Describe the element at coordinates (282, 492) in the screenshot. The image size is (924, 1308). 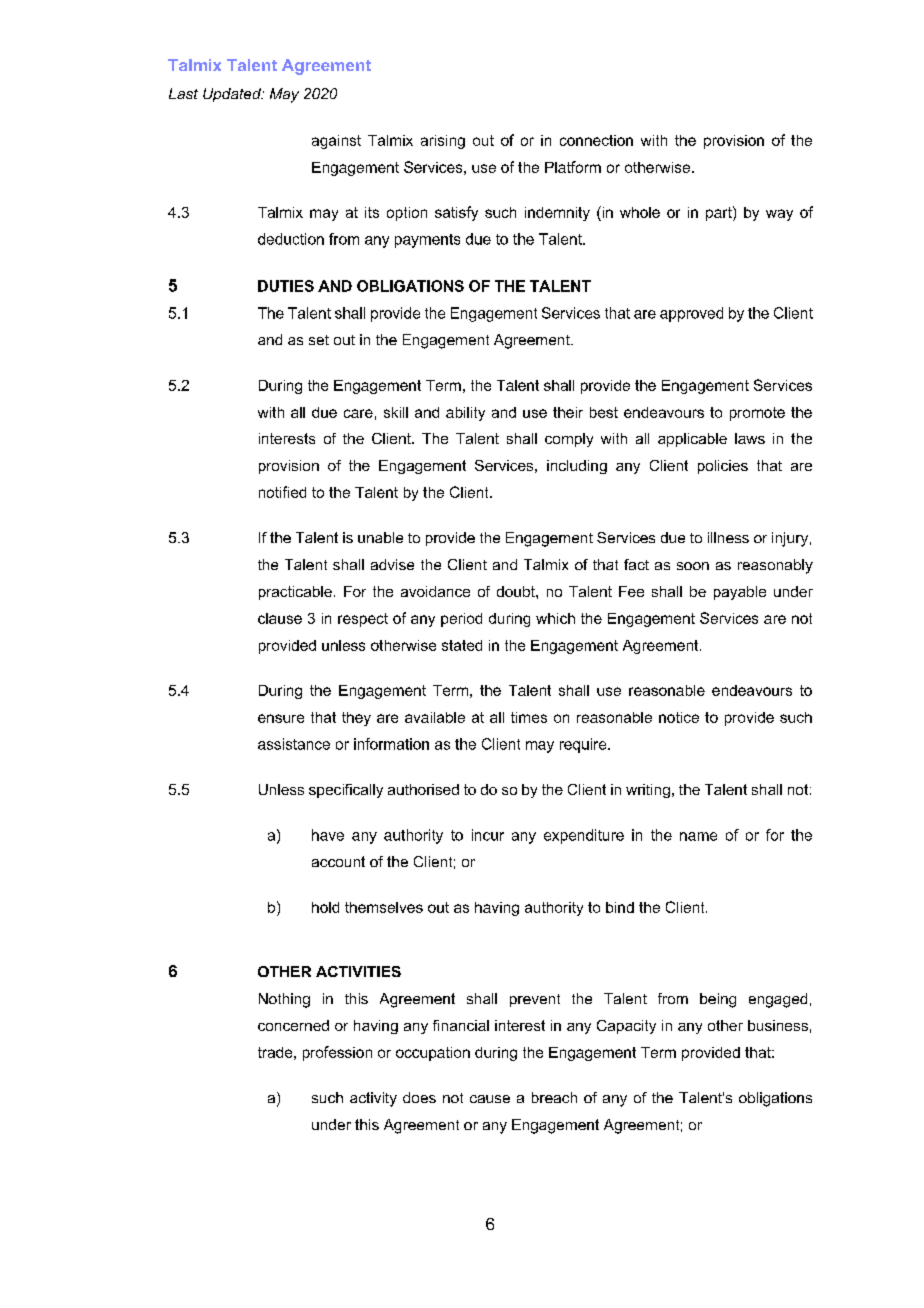
I see `notified` at that location.
